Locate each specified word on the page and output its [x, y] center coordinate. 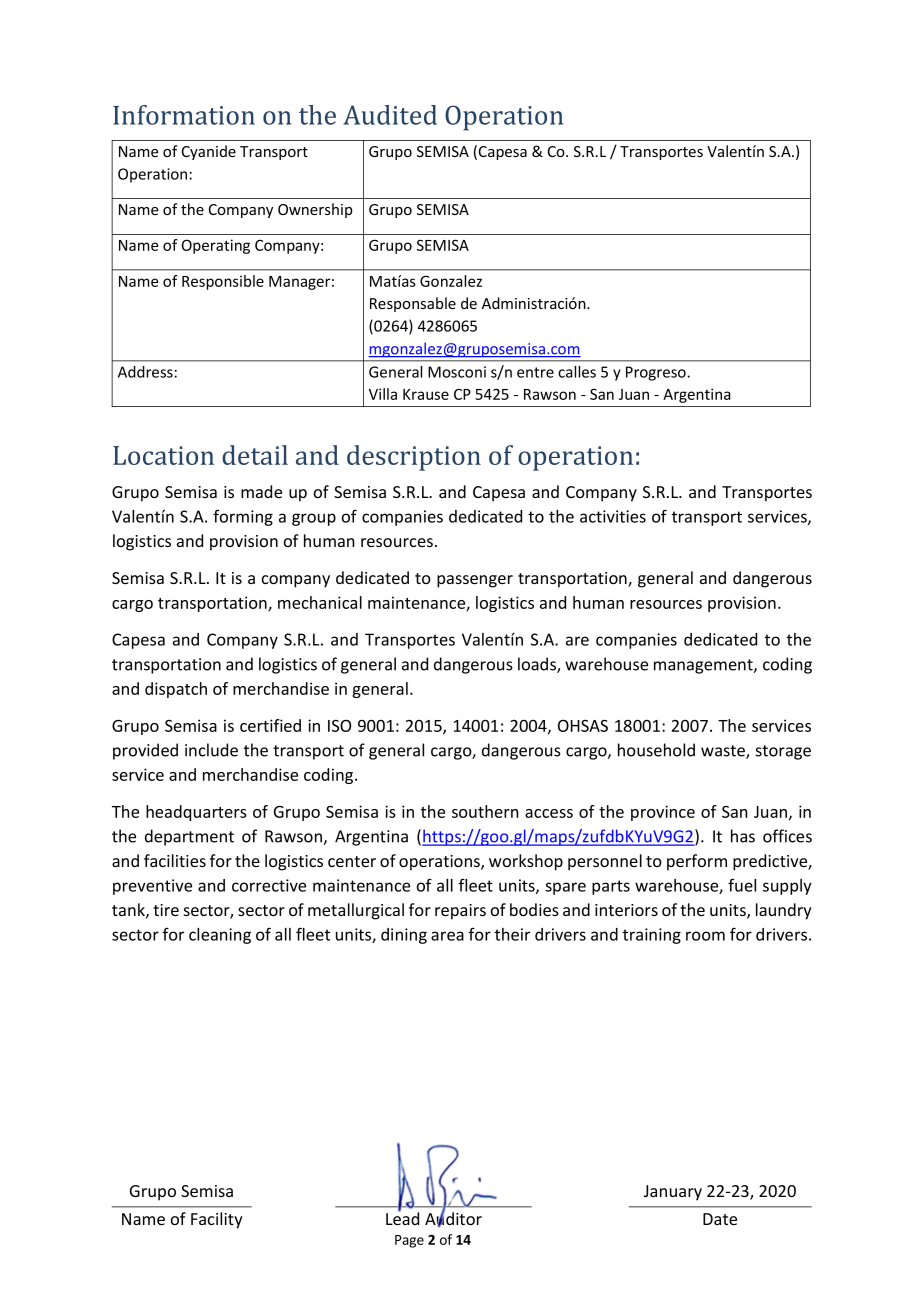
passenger [475, 581]
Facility [217, 1220]
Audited [390, 115]
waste [724, 752]
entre [535, 372]
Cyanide [209, 152]
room [705, 936]
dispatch [176, 690]
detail [255, 455]
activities [613, 516]
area [447, 936]
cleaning [220, 936]
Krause [426, 394]
